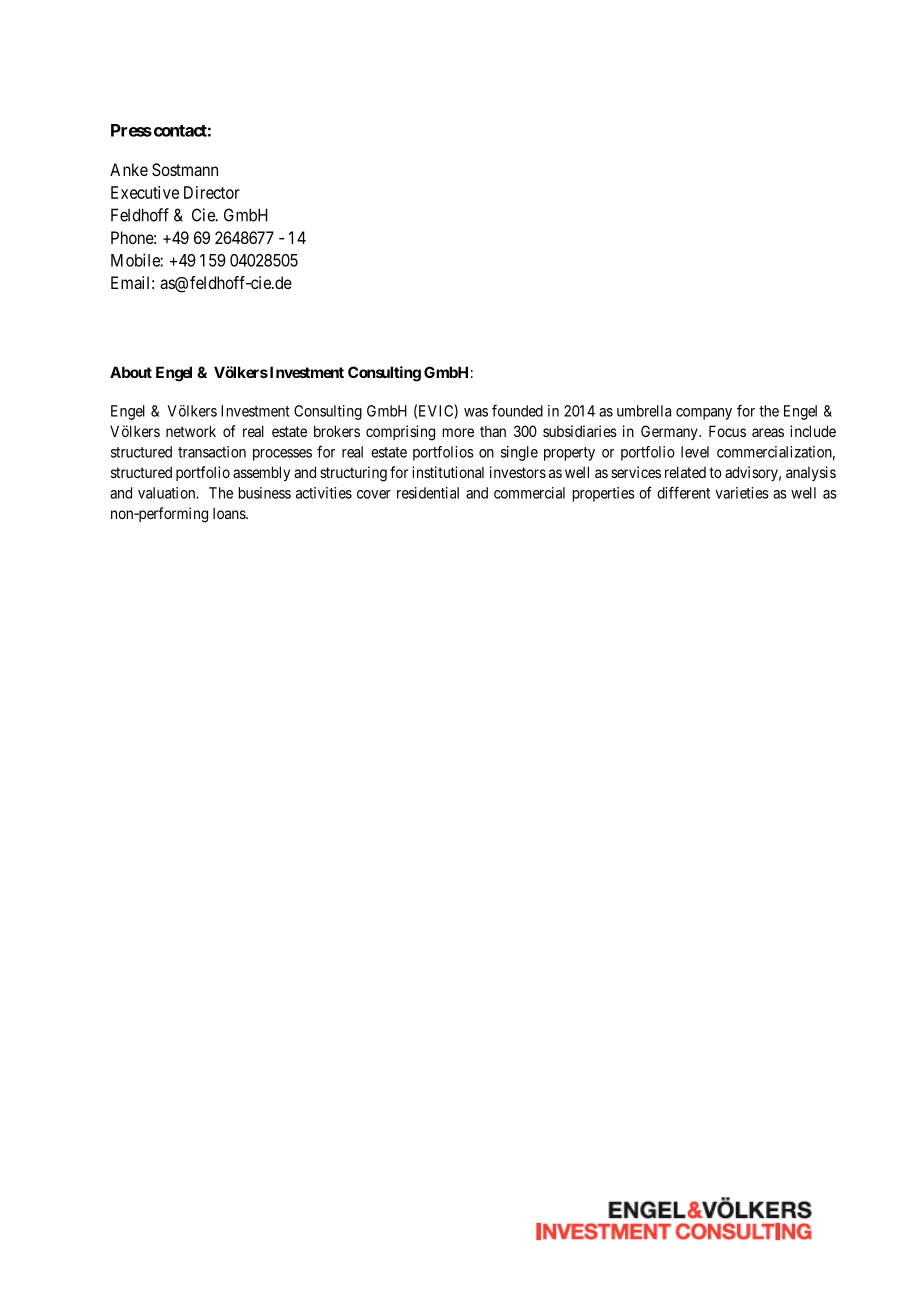  What do you see at coordinates (230, 513) in the document?
I see `loans` at bounding box center [230, 513].
